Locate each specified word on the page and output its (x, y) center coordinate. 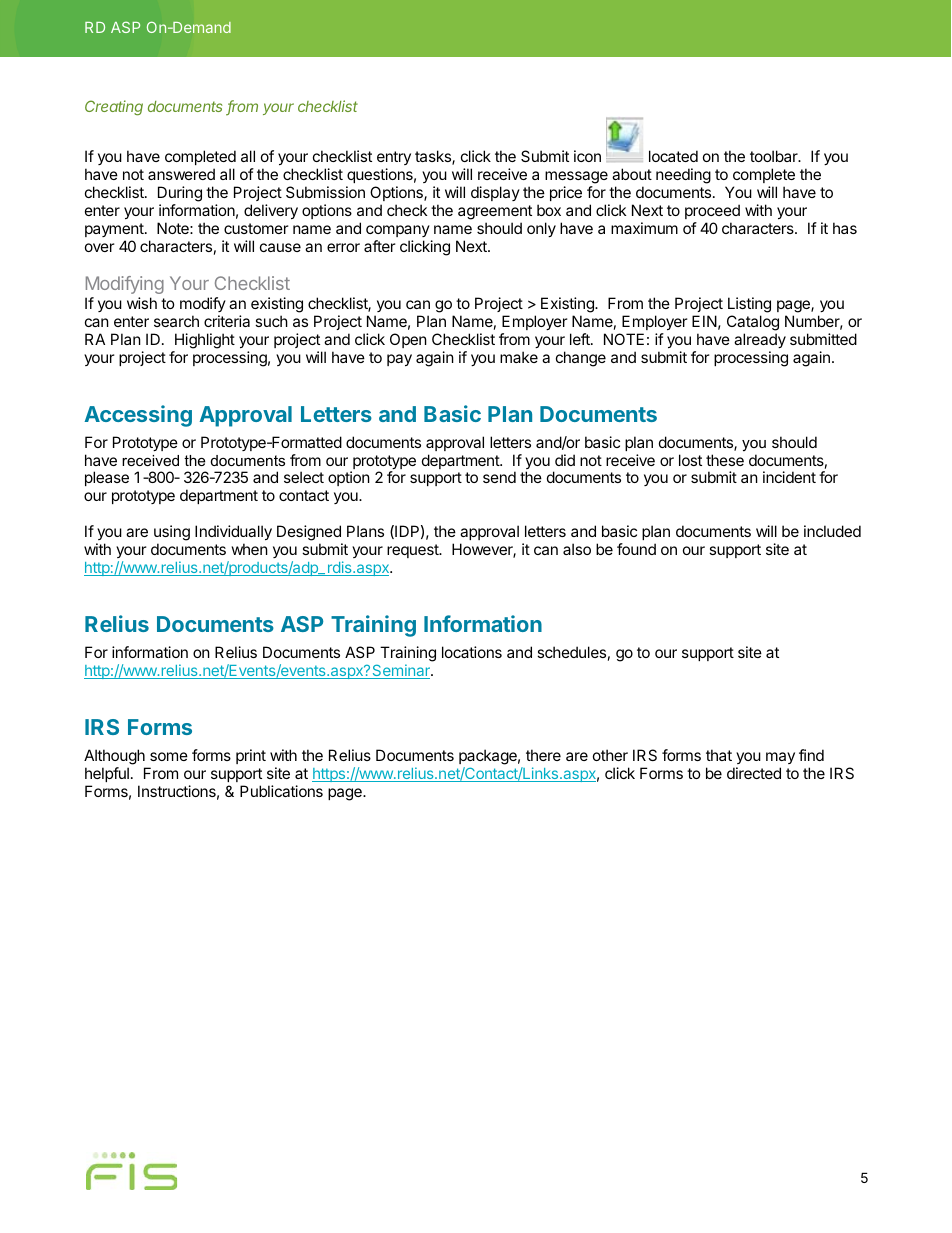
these (725, 460)
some (169, 756)
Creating (114, 108)
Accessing (138, 416)
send (499, 477)
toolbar (775, 156)
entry (394, 158)
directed (754, 773)
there (543, 755)
